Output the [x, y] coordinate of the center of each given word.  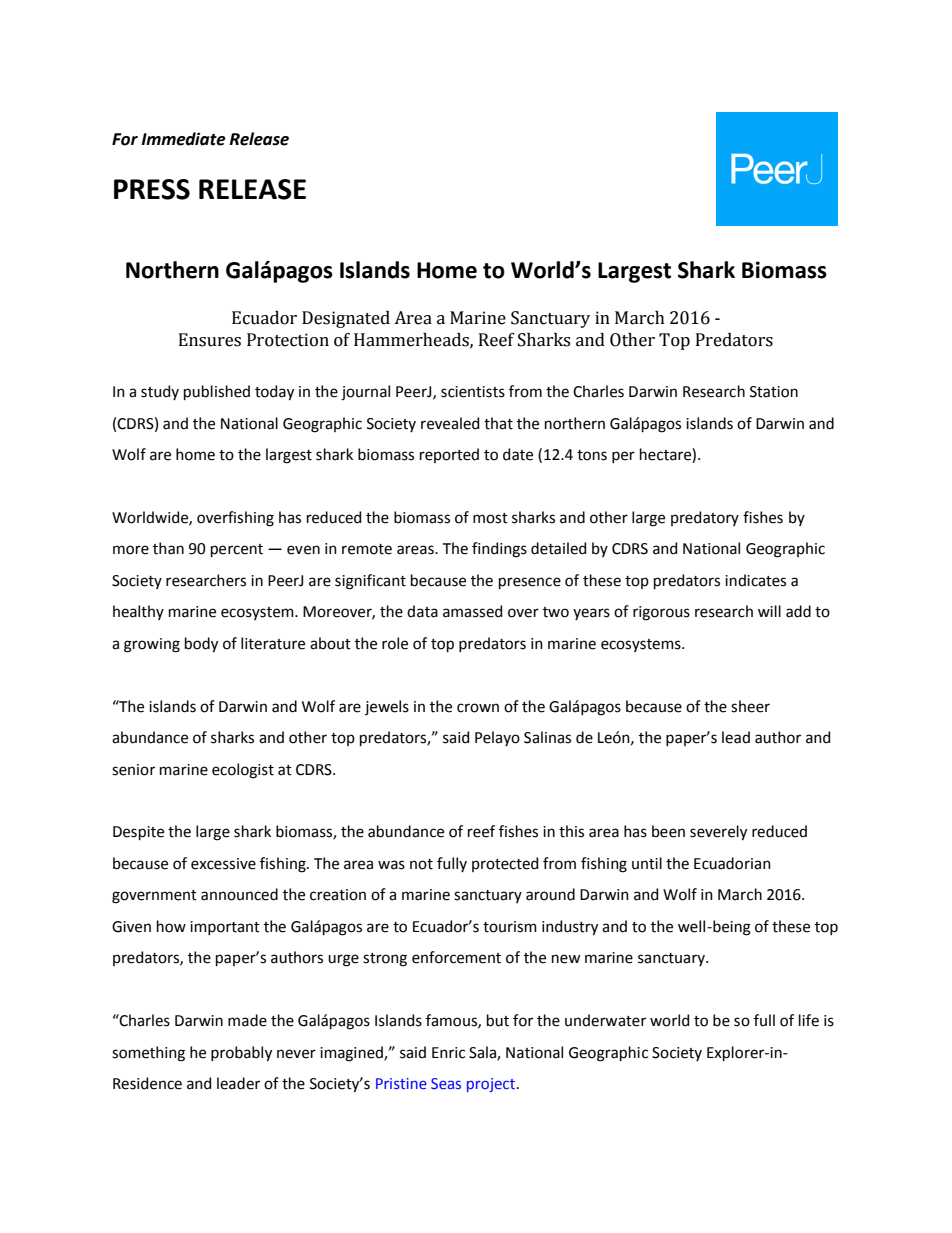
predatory [705, 518]
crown [478, 708]
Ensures [210, 340]
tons [592, 455]
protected [505, 864]
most [490, 518]
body [201, 645]
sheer [750, 706]
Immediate [183, 139]
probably [241, 1054]
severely [718, 833]
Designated [346, 319]
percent [237, 550]
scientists [473, 392]
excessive [223, 864]
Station [774, 392]
